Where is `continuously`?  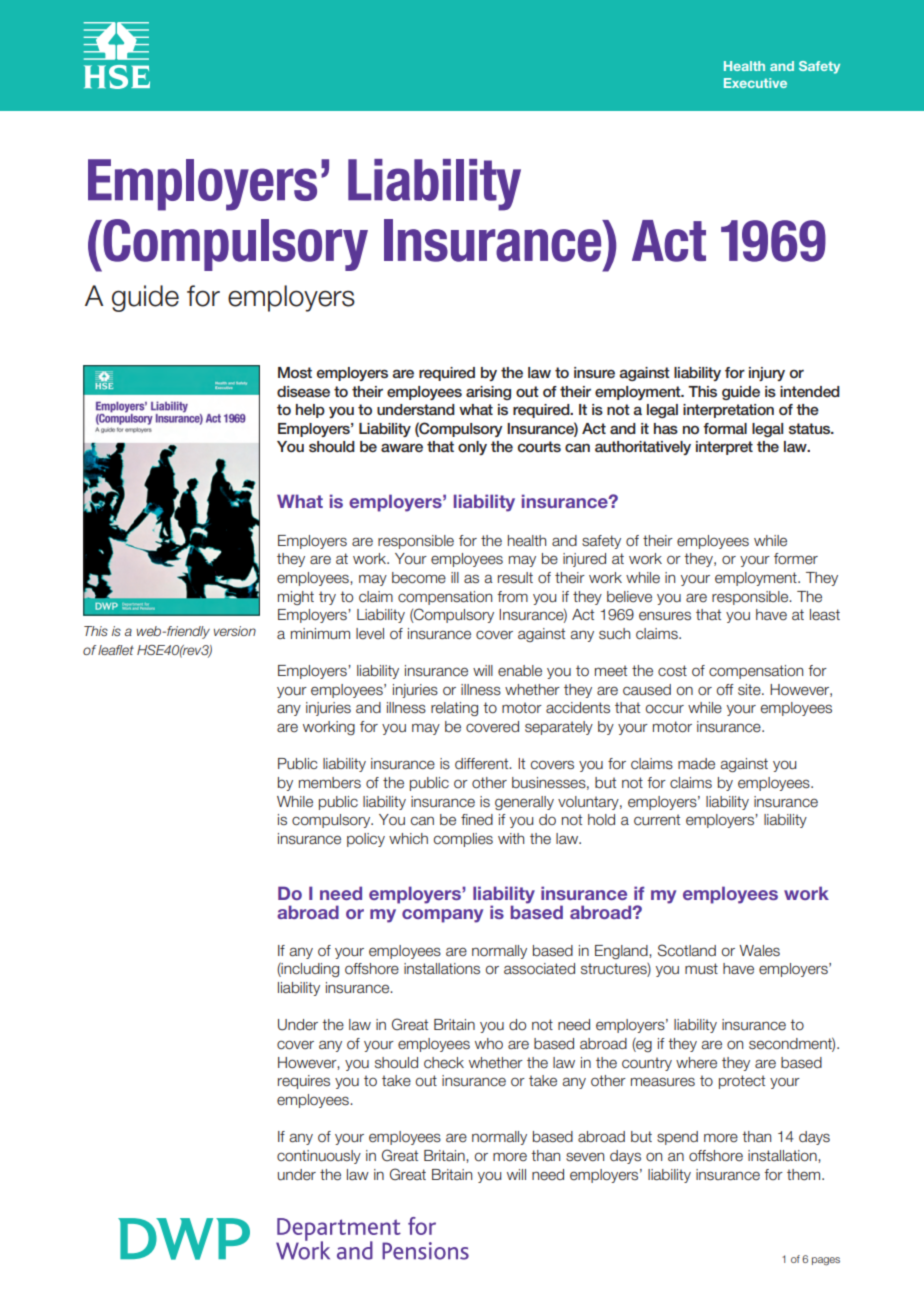 continuously is located at coordinates (319, 1157).
